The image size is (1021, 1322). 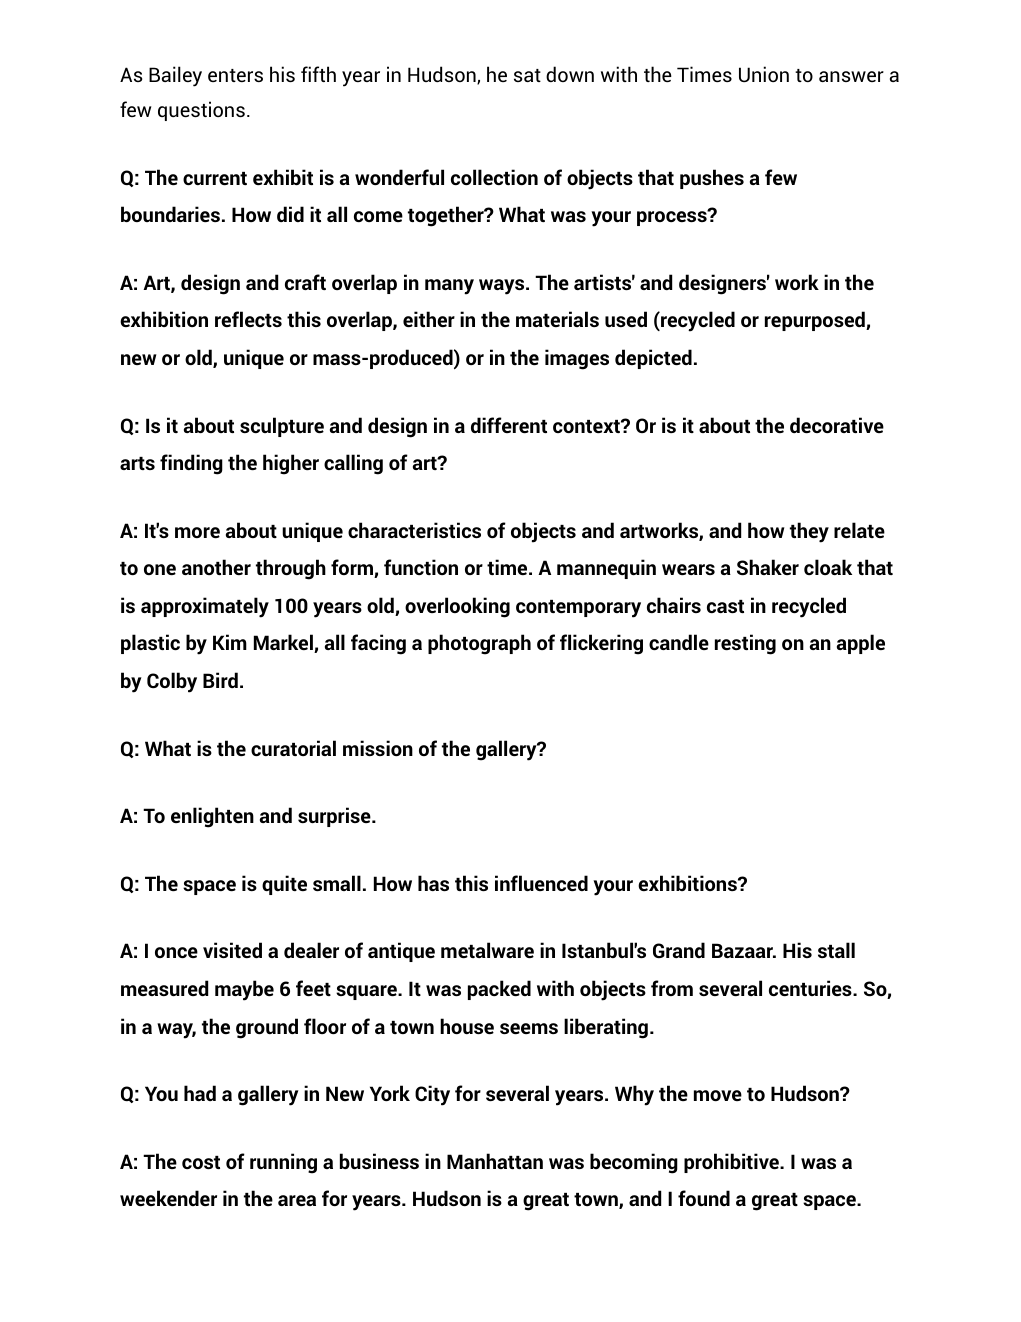 I want to click on resting, so click(x=745, y=644).
